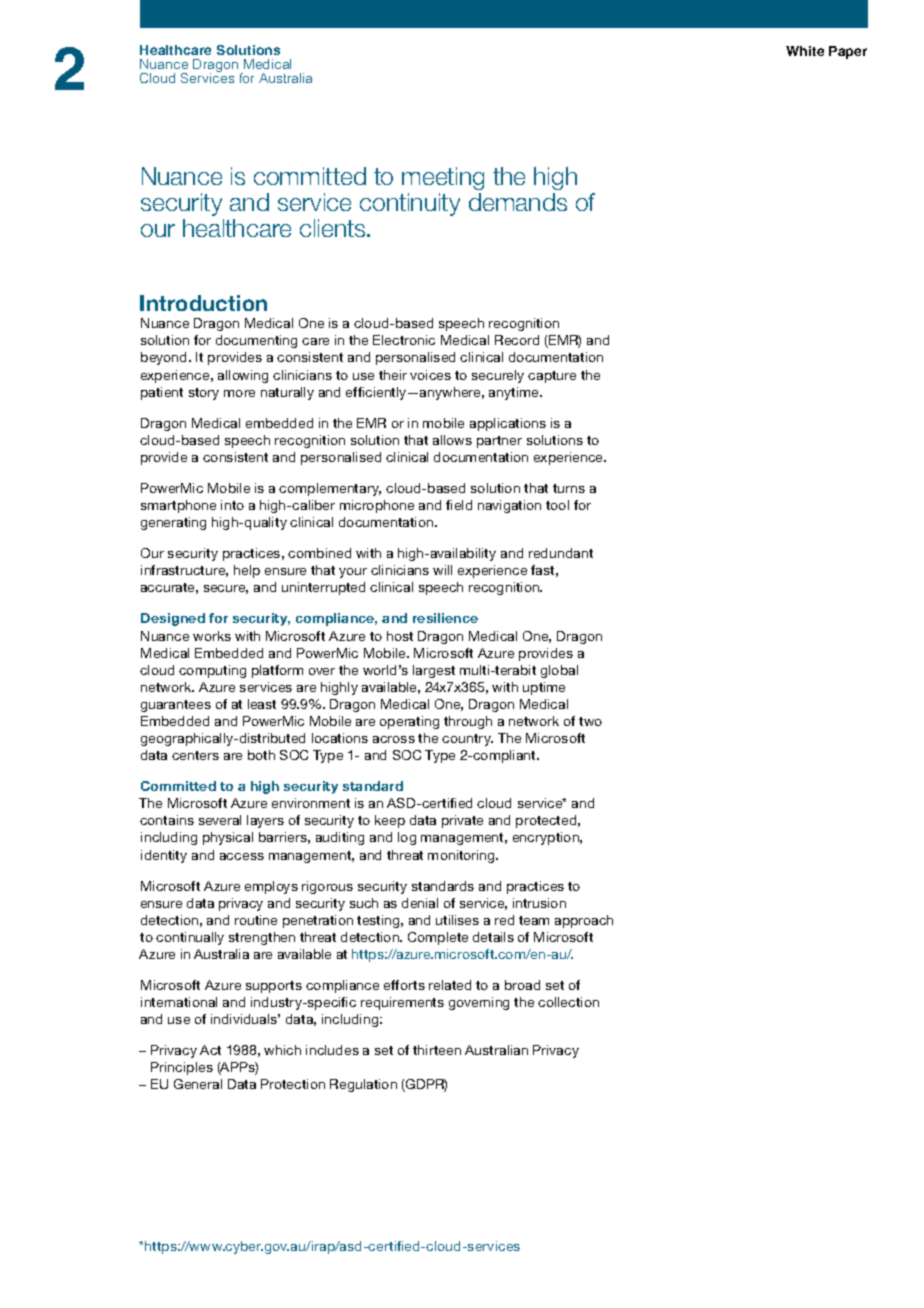  What do you see at coordinates (517, 340) in the image?
I see `Record` at bounding box center [517, 340].
